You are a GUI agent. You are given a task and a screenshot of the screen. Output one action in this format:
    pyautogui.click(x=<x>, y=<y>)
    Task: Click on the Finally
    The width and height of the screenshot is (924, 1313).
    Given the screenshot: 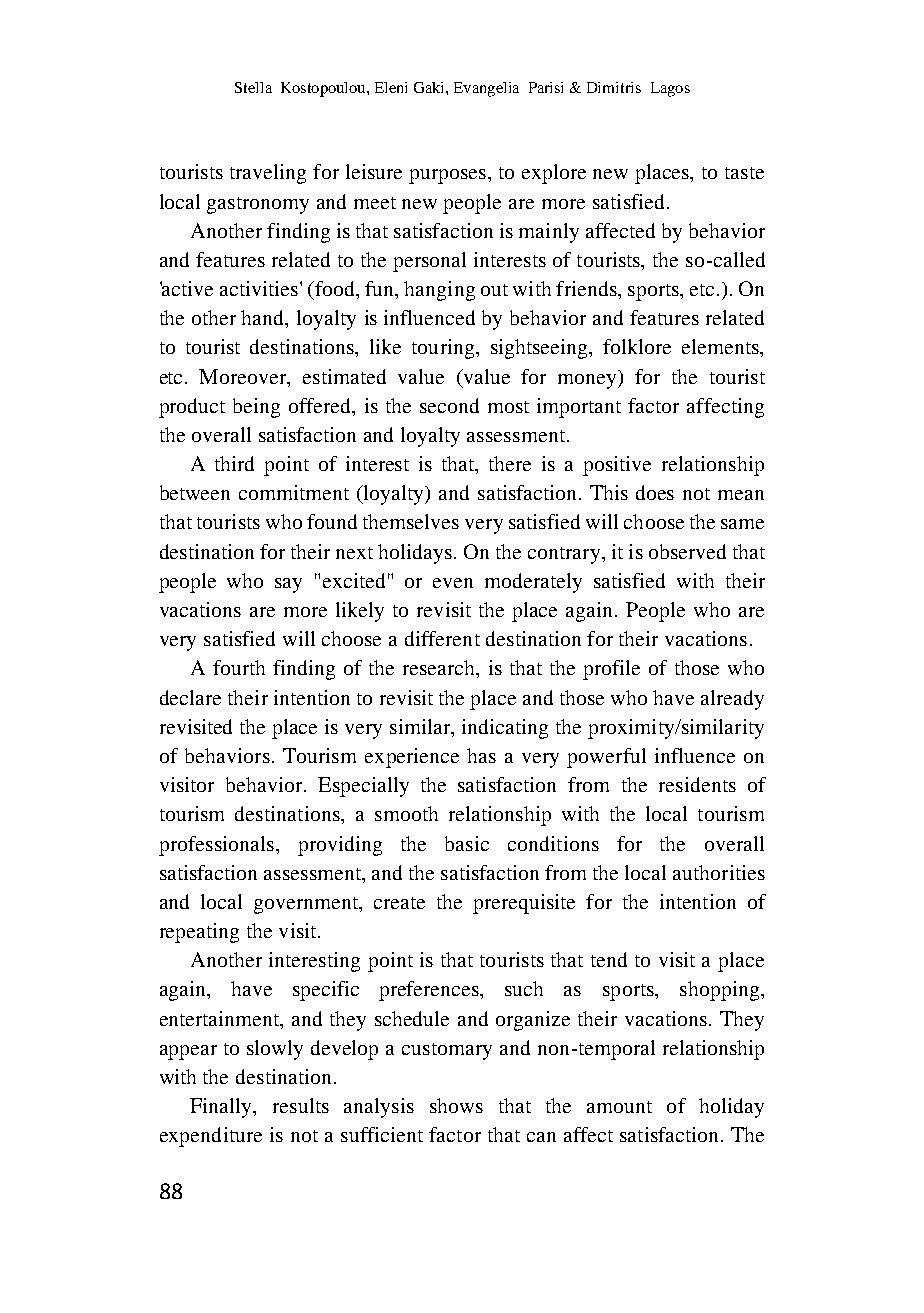 What is the action you would take?
    pyautogui.click(x=222, y=1108)
